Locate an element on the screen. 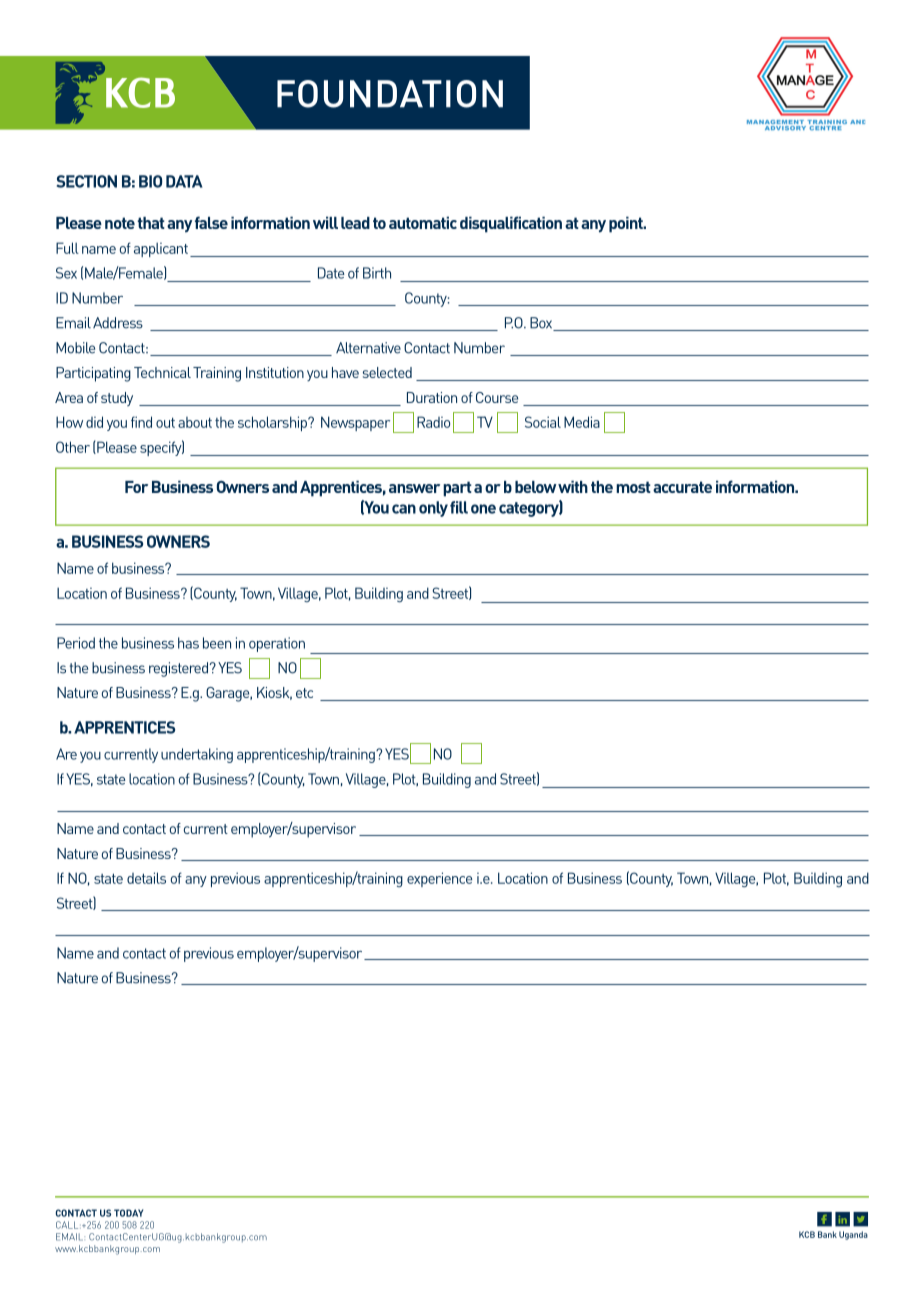 This screenshot has height=1308, width=924. BIO is located at coordinates (150, 181).
